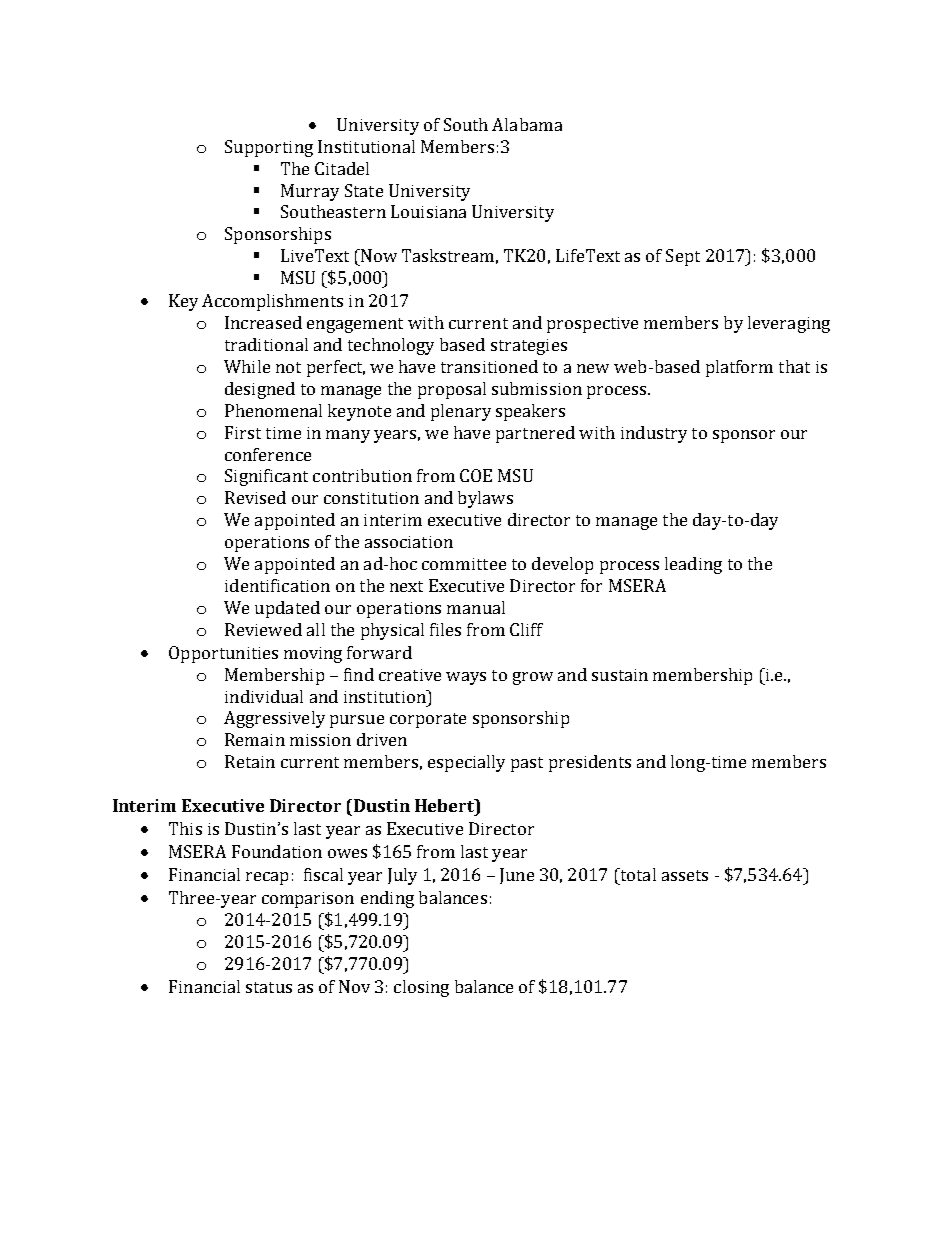  Describe the element at coordinates (527, 124) in the page. I see `Alabama` at that location.
